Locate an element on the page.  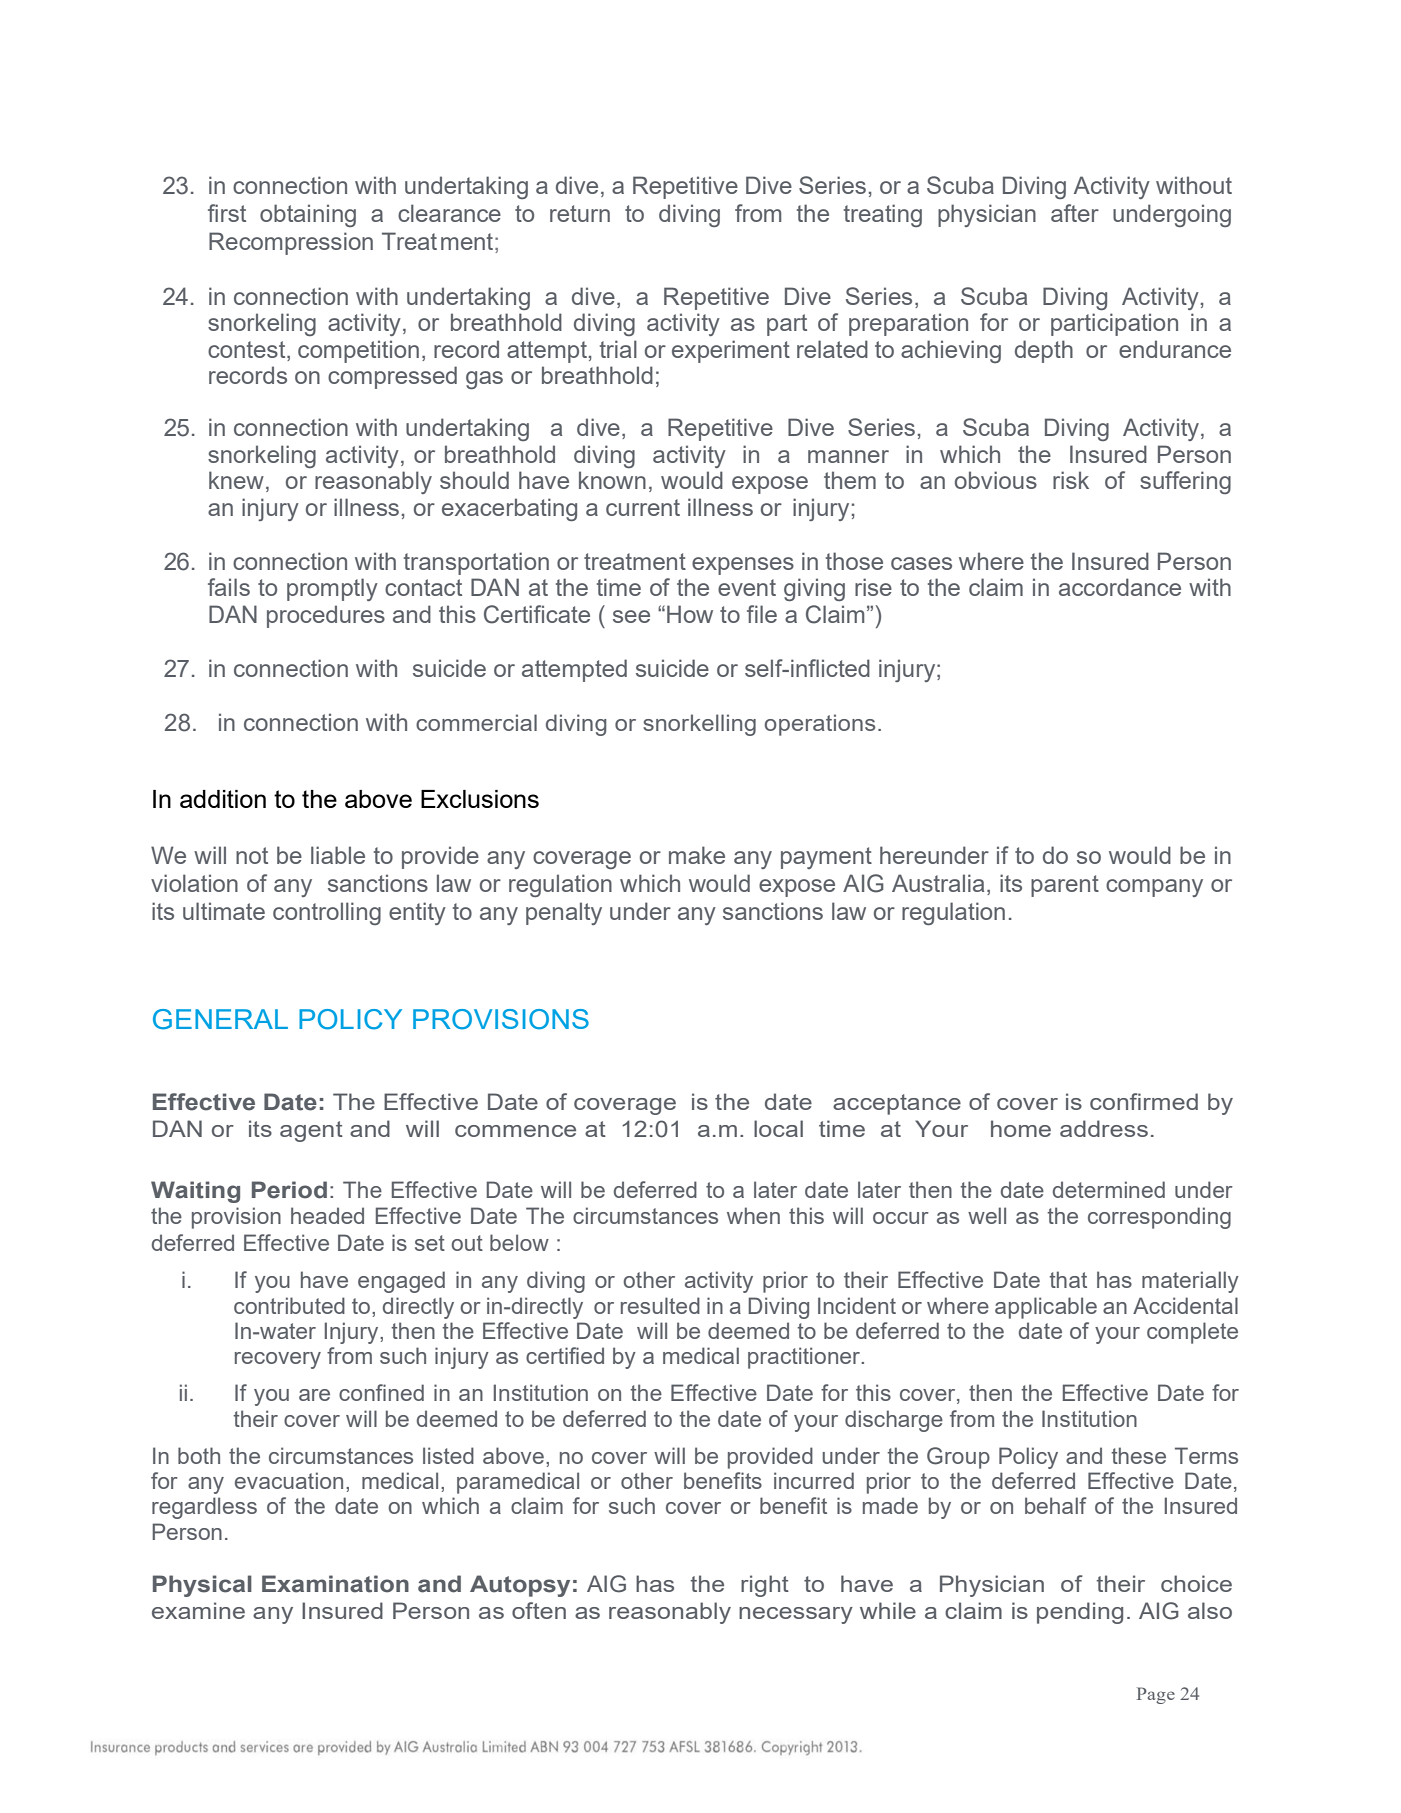
Examination is located at coordinates (335, 1584).
